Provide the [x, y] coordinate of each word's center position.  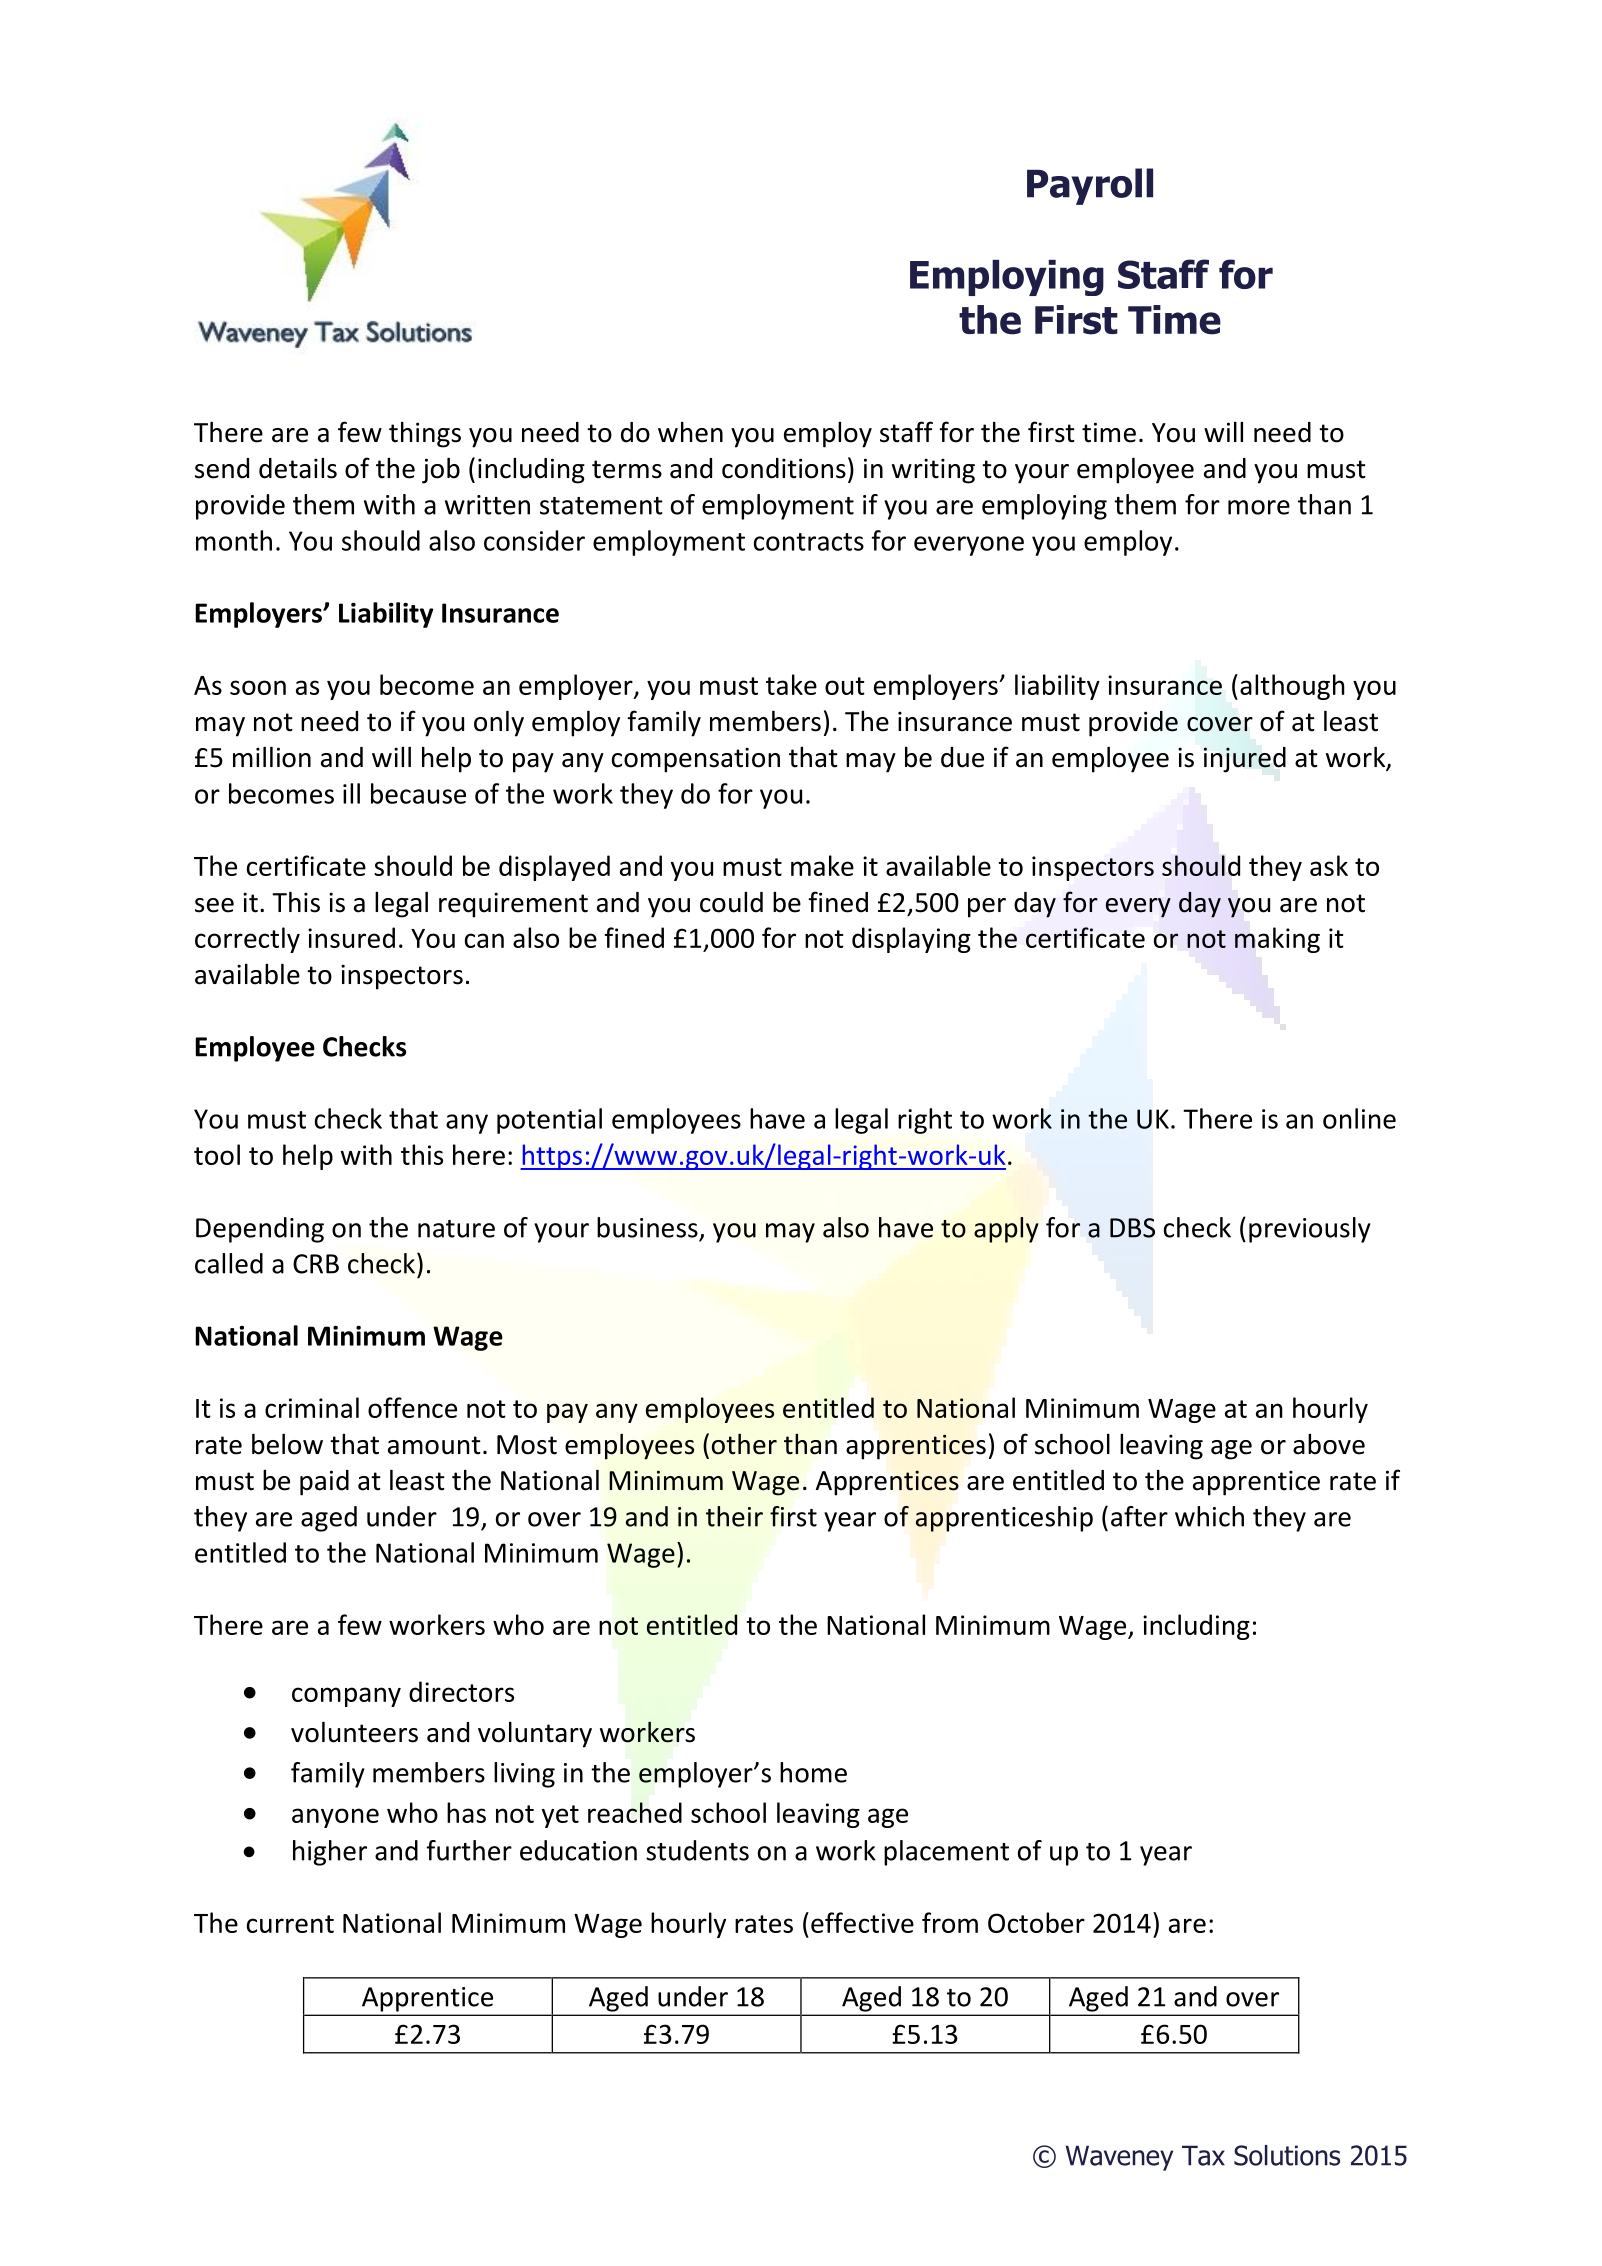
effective [862, 1922]
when [690, 432]
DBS [1132, 1228]
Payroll [1090, 186]
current [290, 1924]
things [425, 434]
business [647, 1227]
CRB [316, 1264]
